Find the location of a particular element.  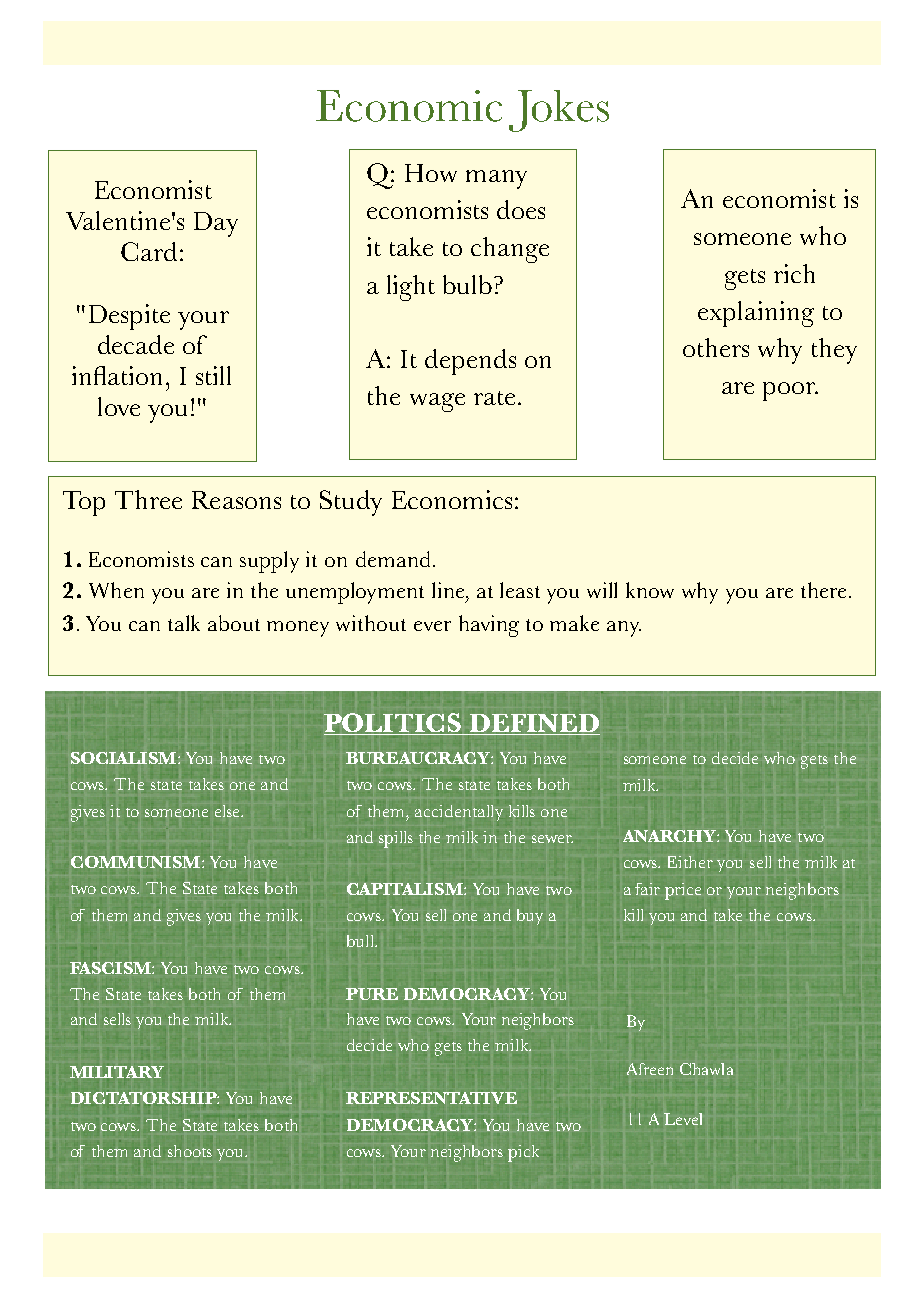

Jokes is located at coordinates (559, 111).
